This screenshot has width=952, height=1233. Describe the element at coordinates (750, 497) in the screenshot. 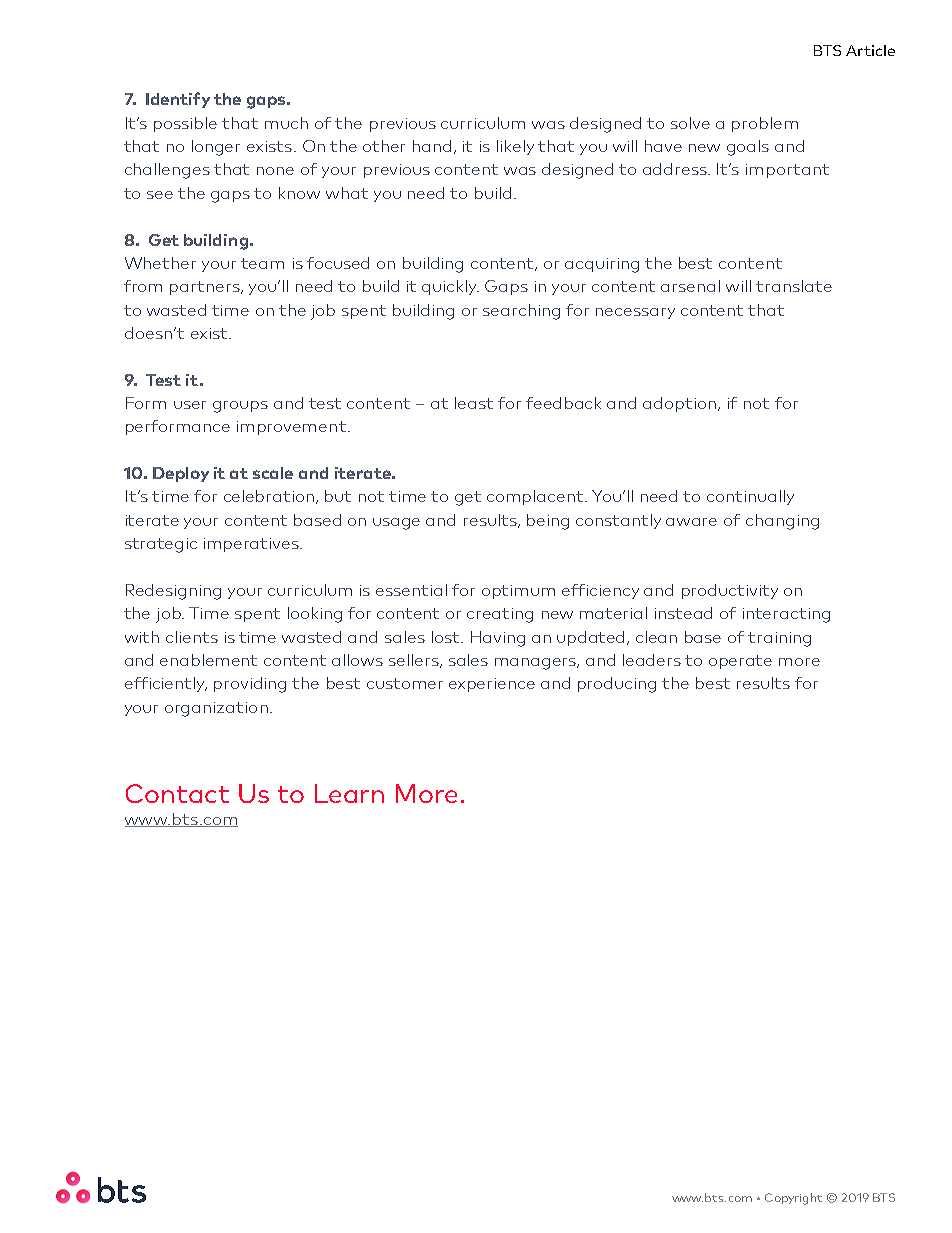

I see `continually` at that location.
